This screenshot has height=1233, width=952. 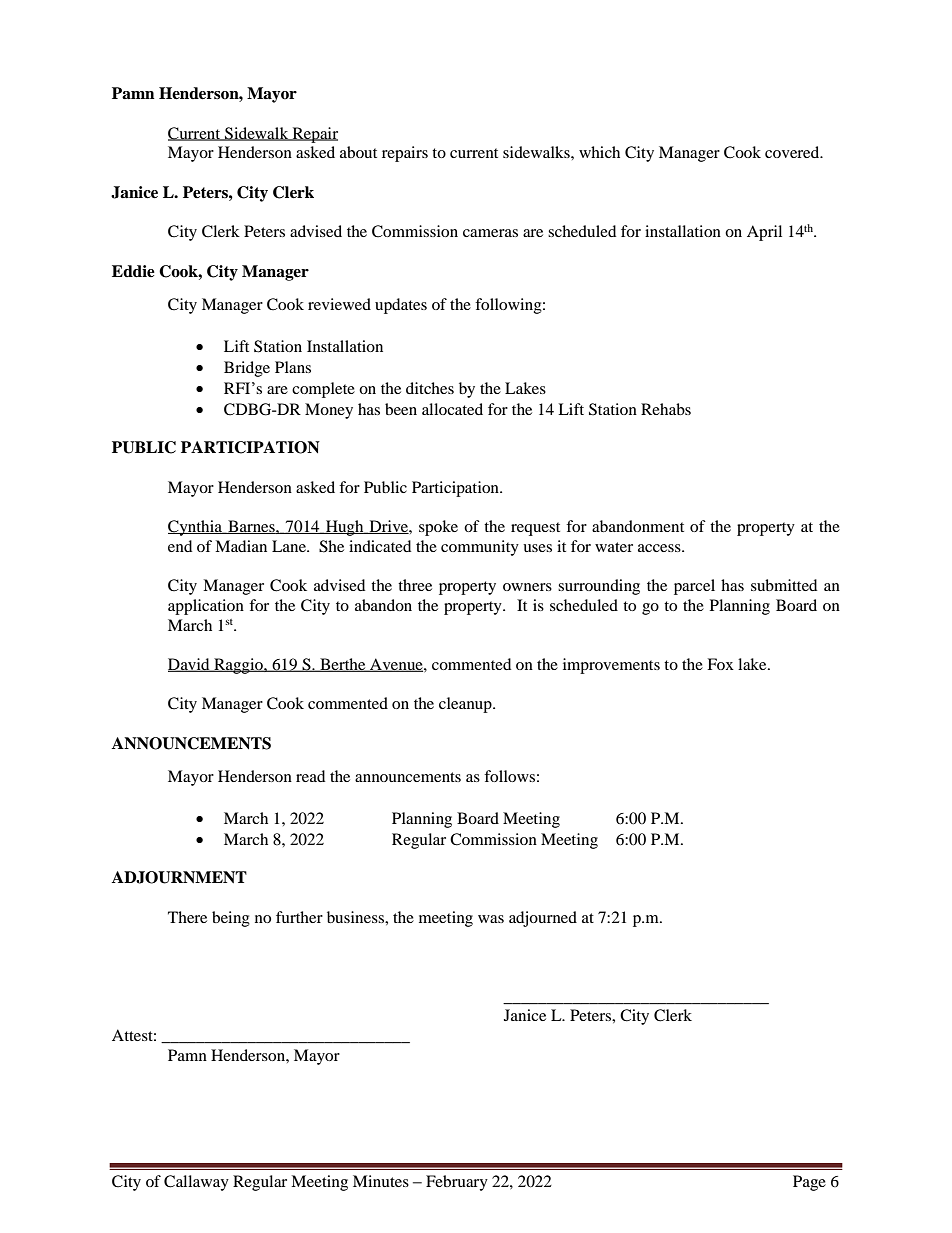 I want to click on Cynthia, so click(x=196, y=528).
